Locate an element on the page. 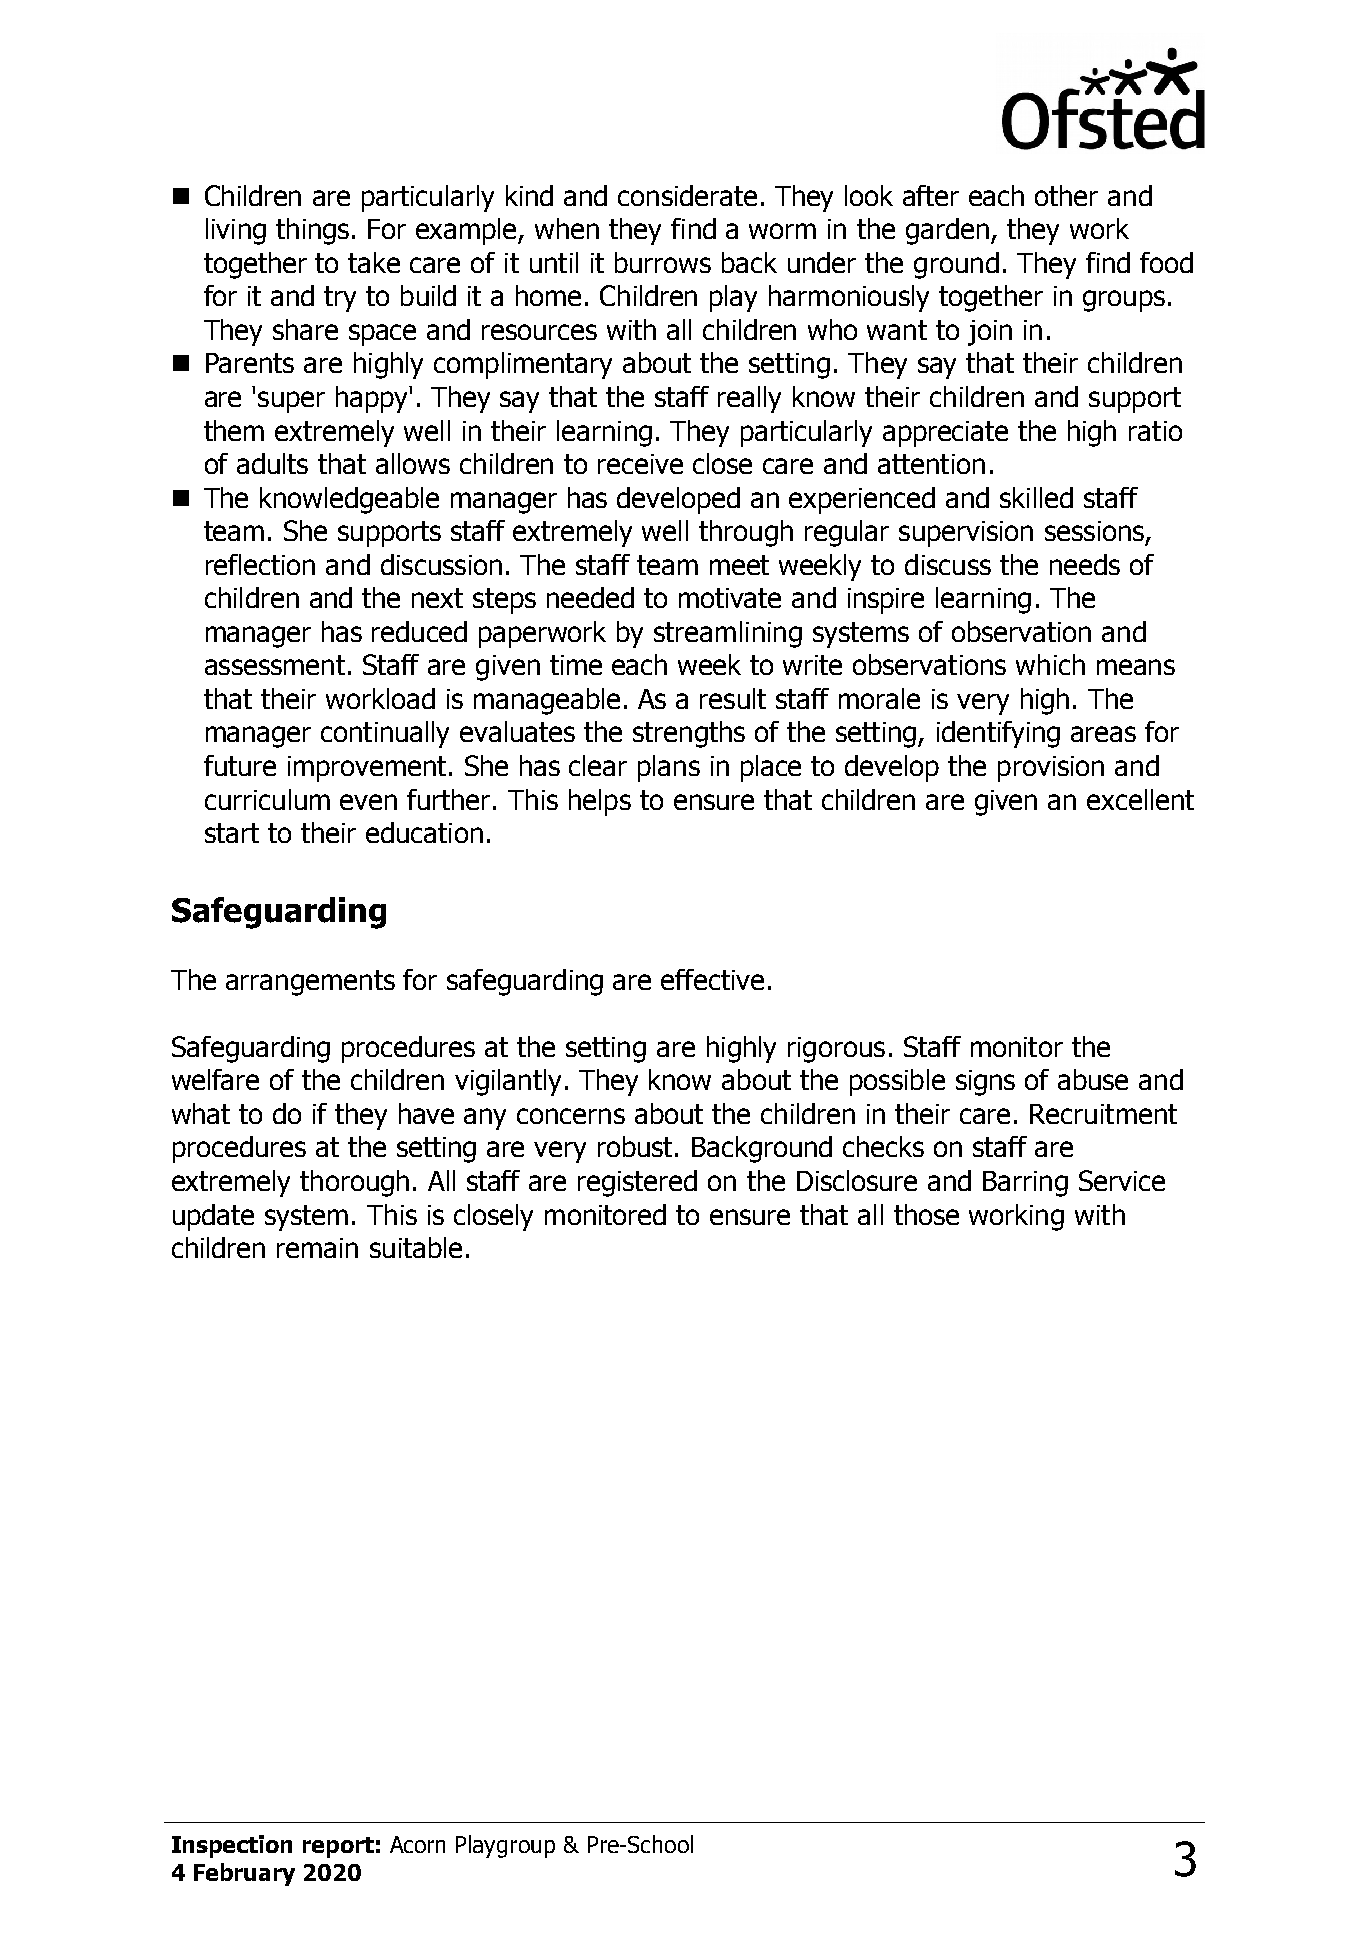 The image size is (1369, 1941). considerate is located at coordinates (687, 195).
